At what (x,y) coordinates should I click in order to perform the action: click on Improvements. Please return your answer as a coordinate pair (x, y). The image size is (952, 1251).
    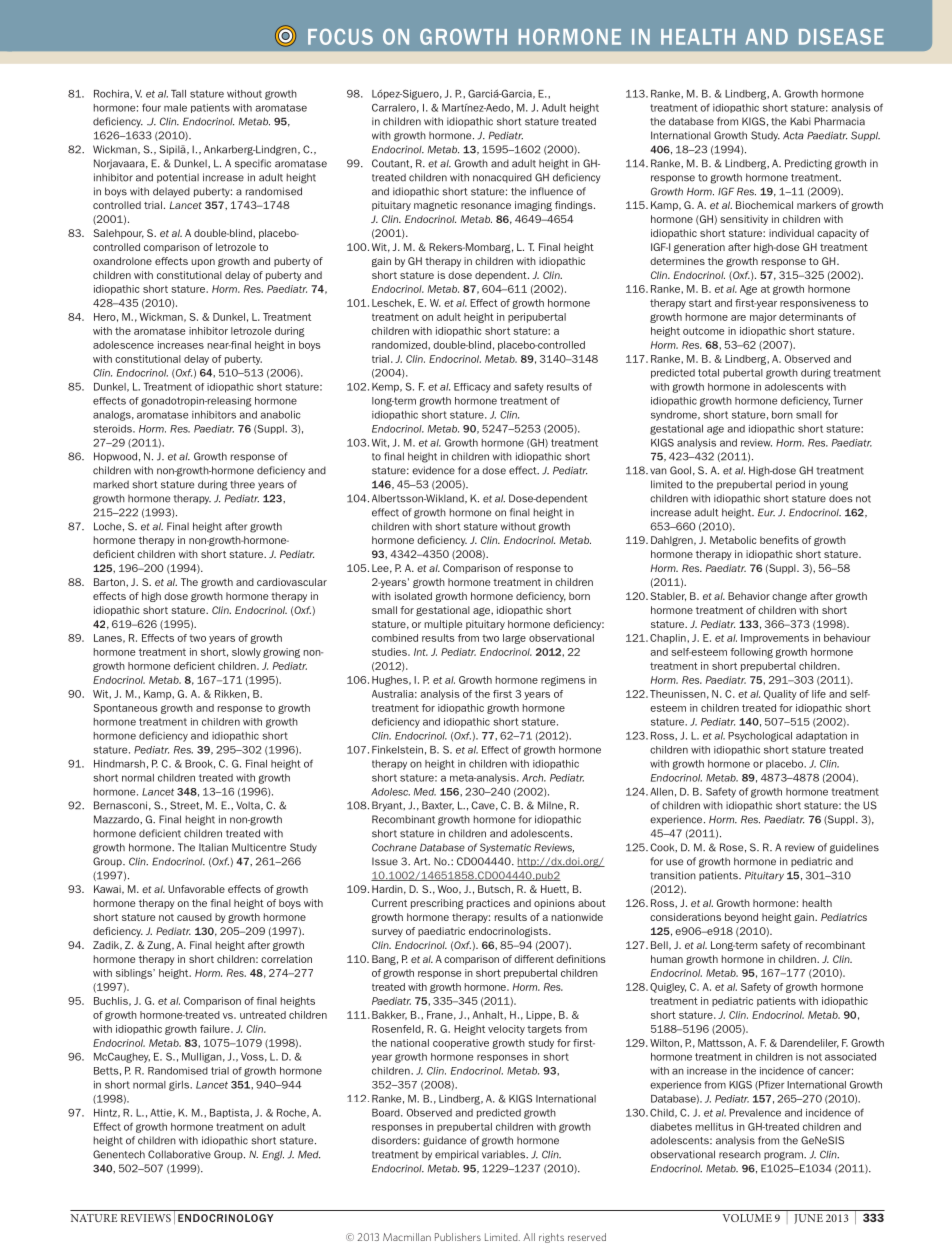
    Looking at the image, I should click on (775, 639).
